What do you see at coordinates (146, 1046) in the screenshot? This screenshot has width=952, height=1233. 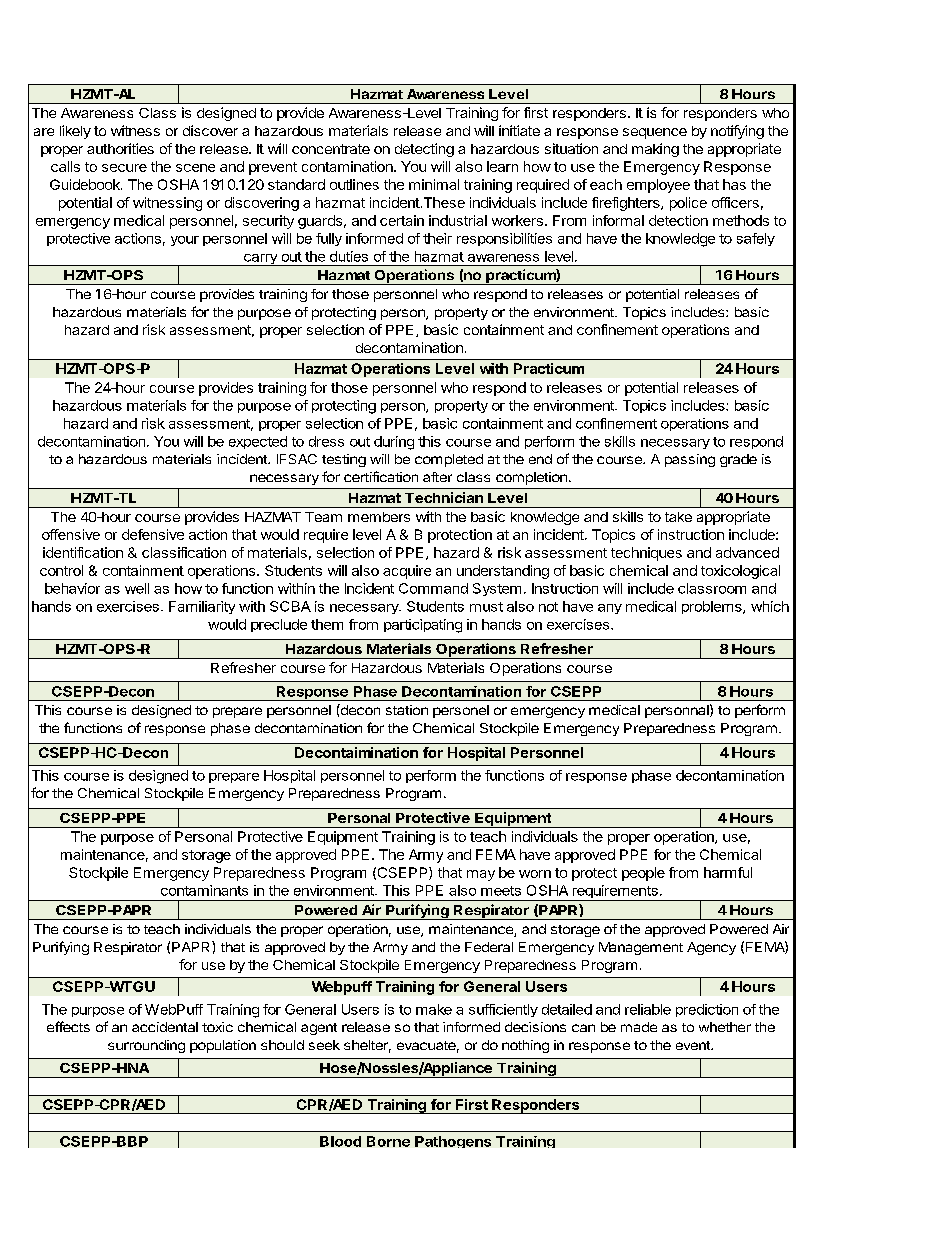 I see `surrounding` at bounding box center [146, 1046].
